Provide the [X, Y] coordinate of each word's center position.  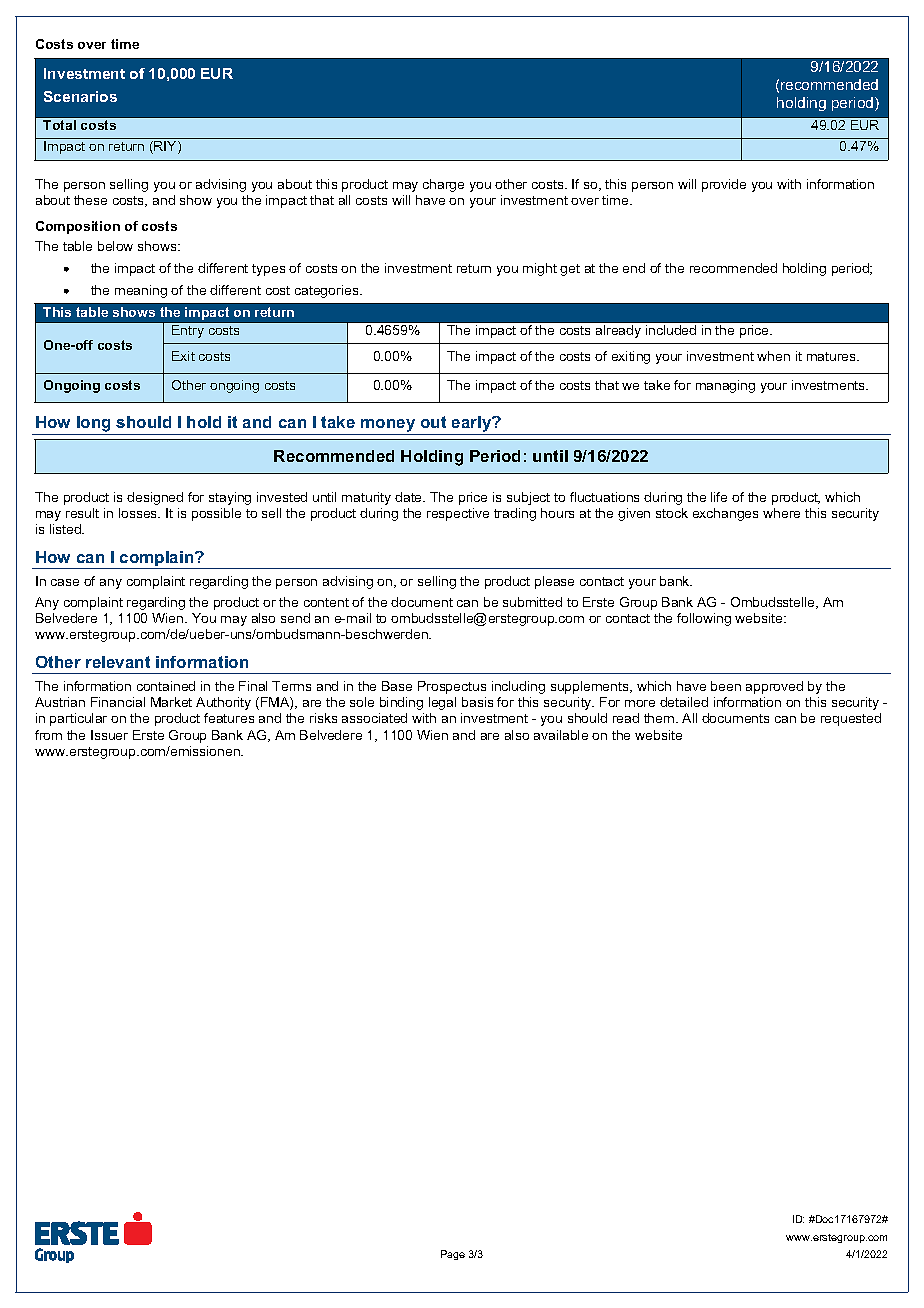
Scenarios [80, 96]
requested [851, 719]
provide [724, 185]
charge [443, 185]
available [561, 735]
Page [453, 1255]
